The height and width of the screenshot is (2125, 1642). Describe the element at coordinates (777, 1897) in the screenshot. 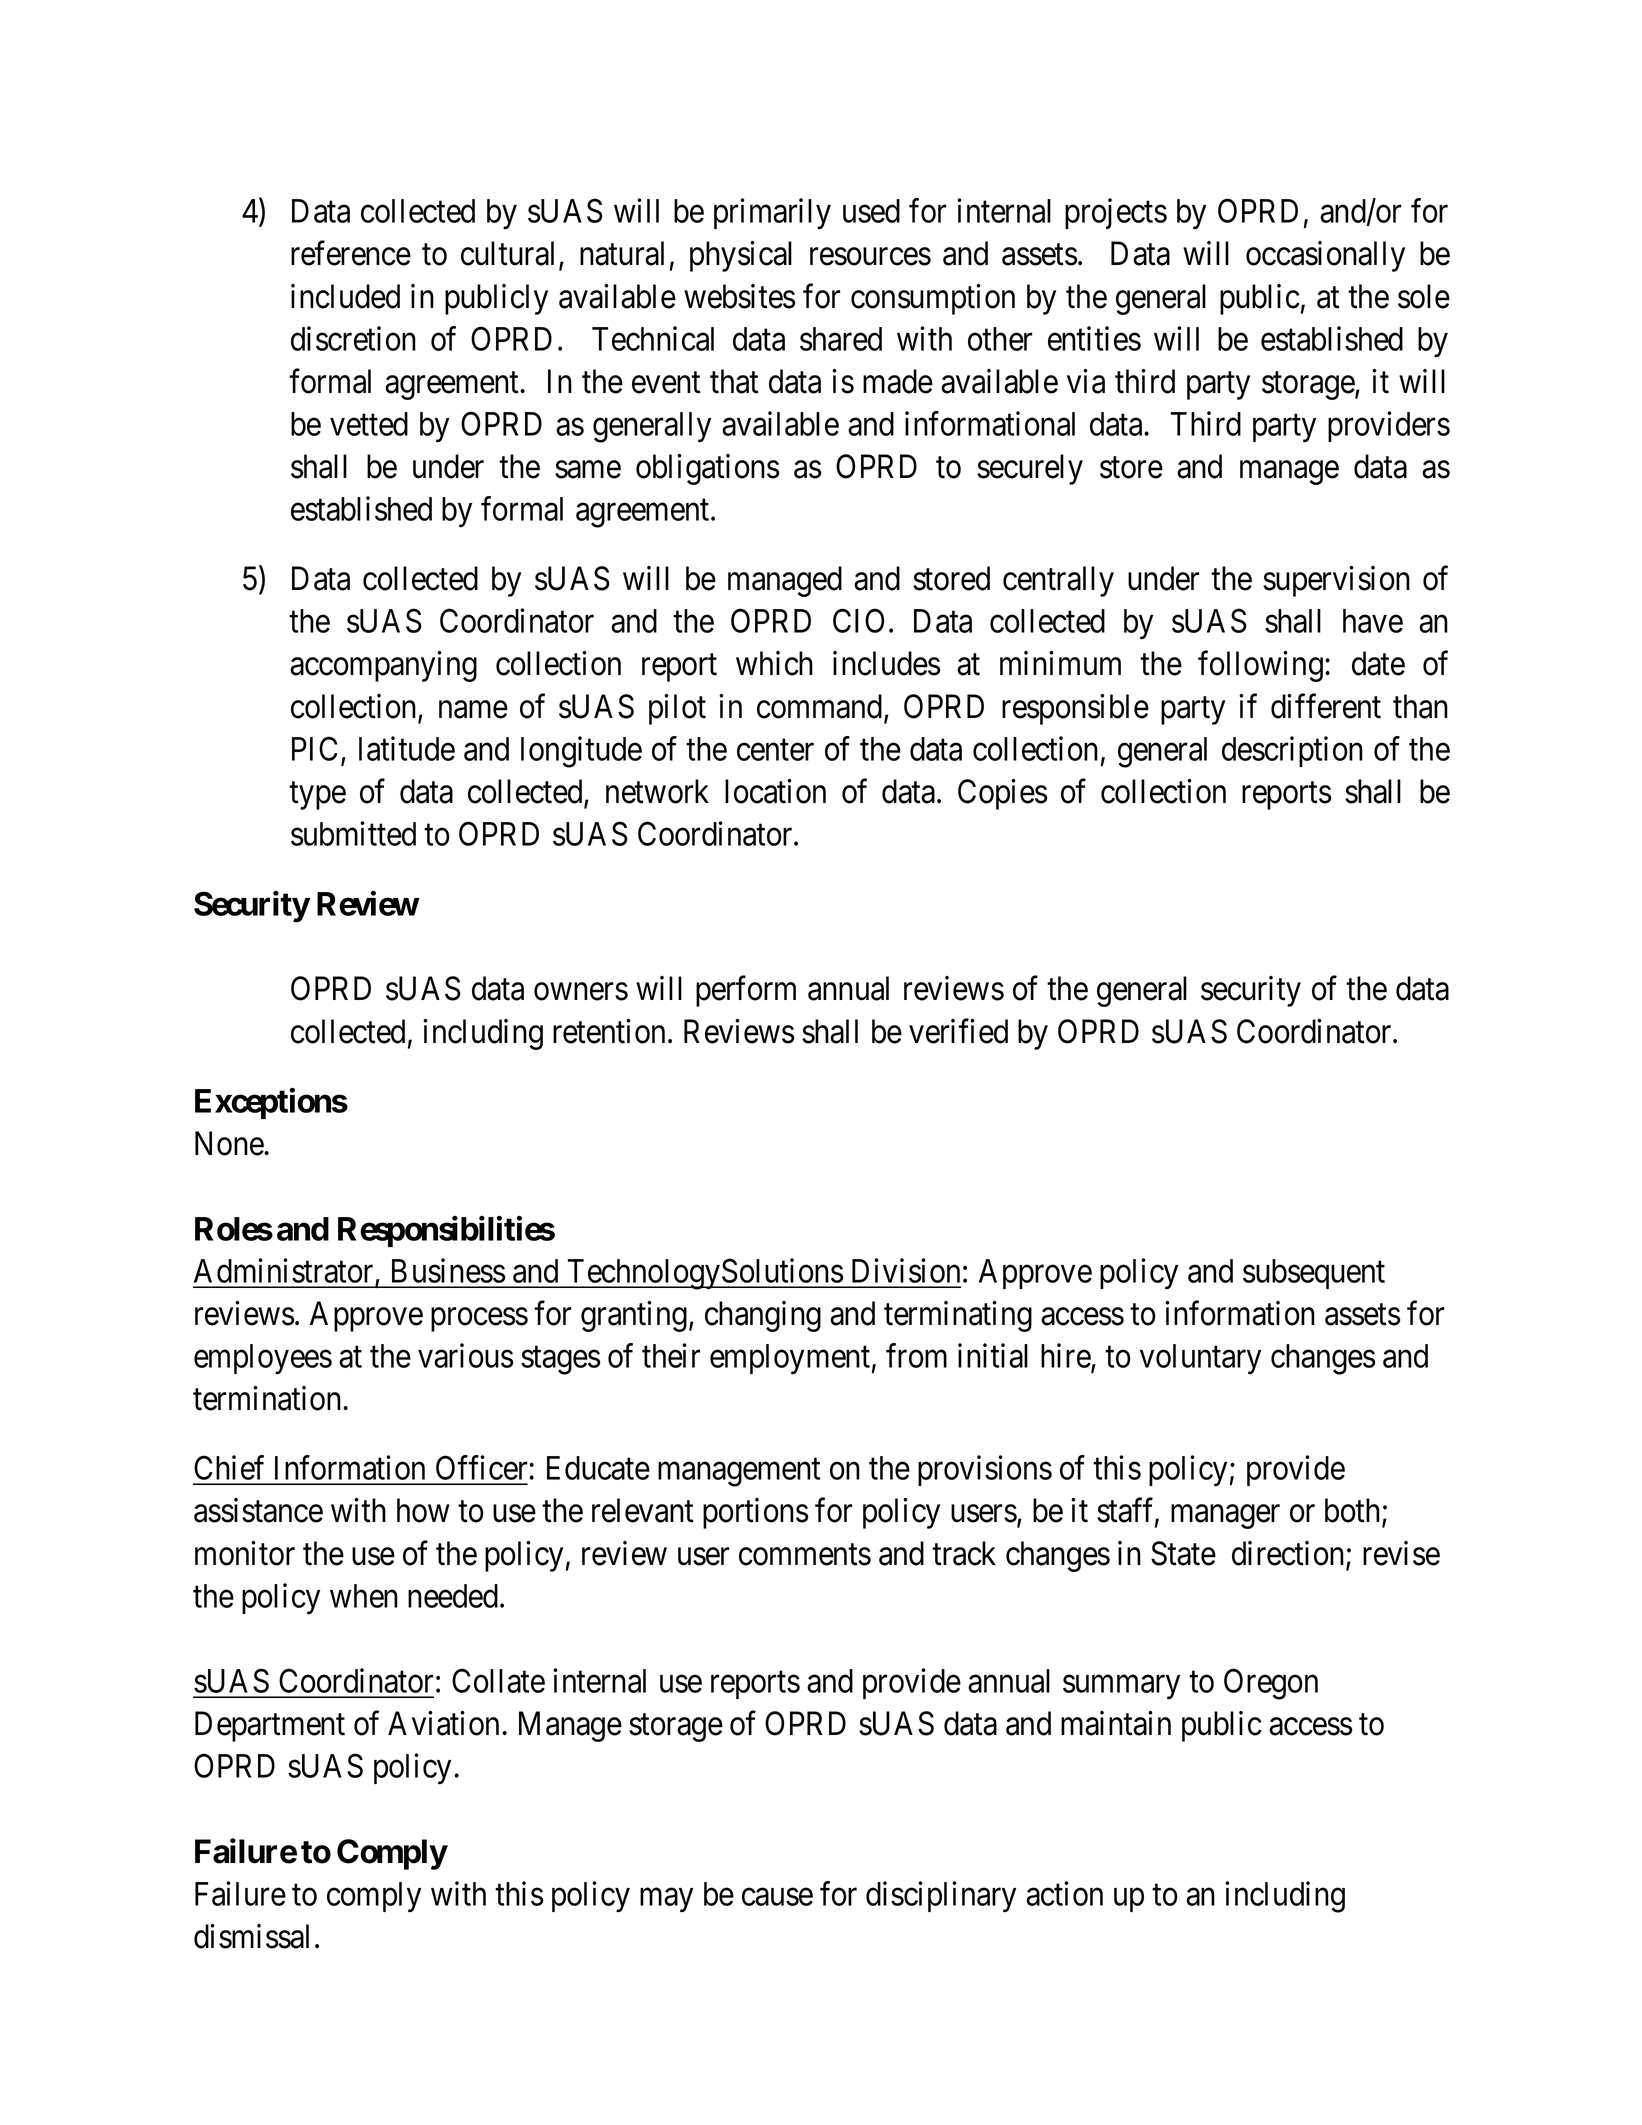

I see `cause` at that location.
